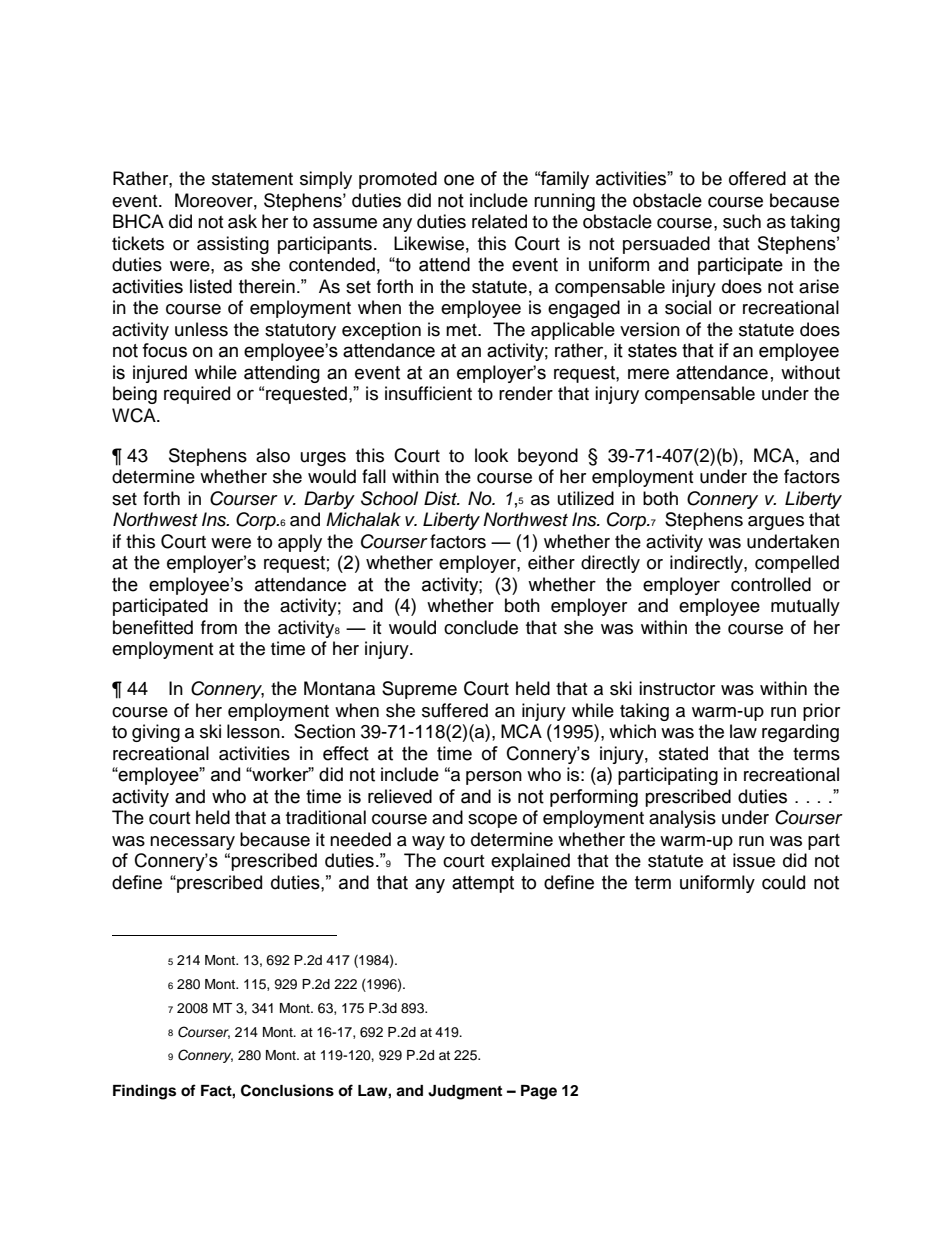 The image size is (952, 1233). Describe the element at coordinates (465, 1092) in the screenshot. I see `Judgment` at that location.
